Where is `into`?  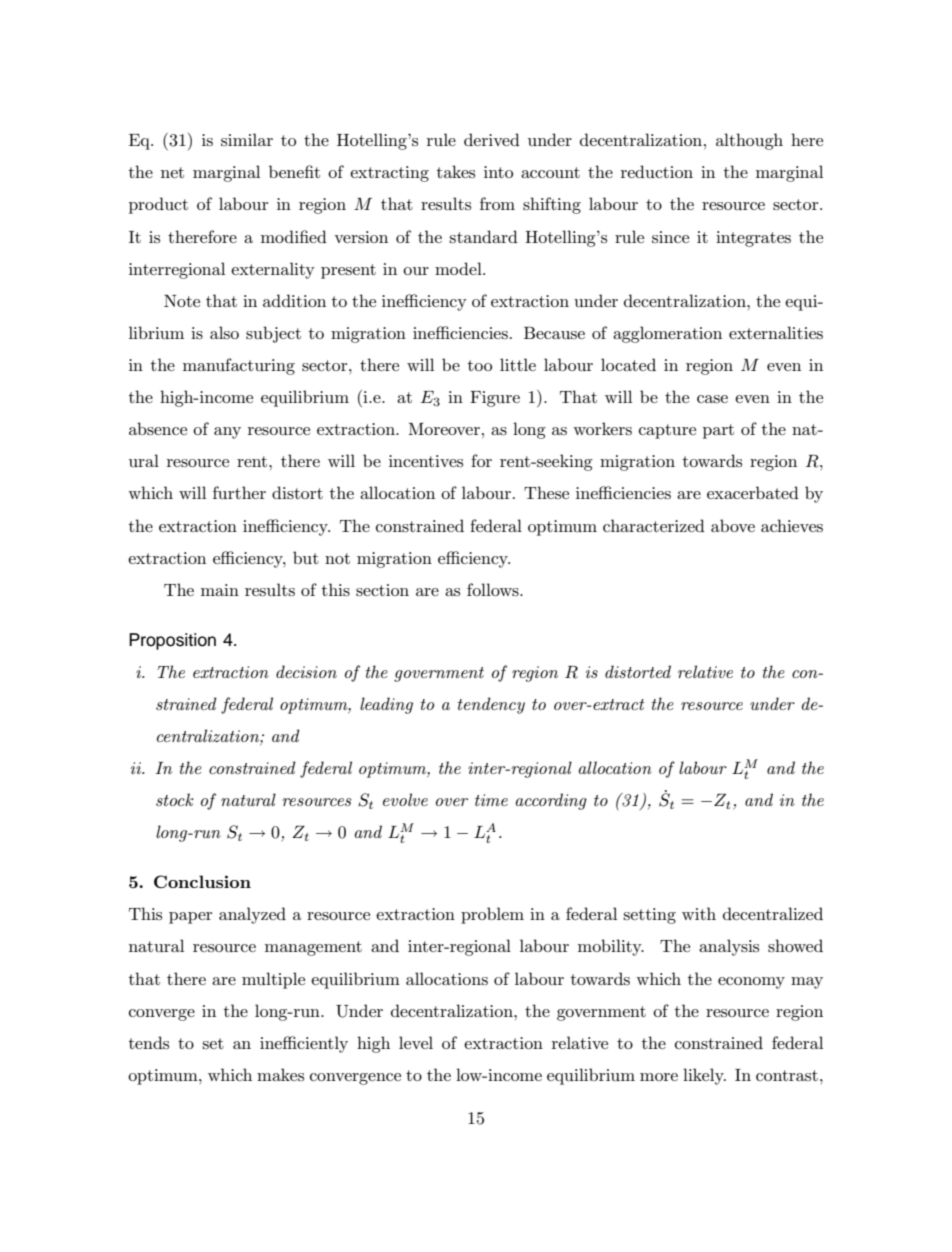 into is located at coordinates (498, 172).
